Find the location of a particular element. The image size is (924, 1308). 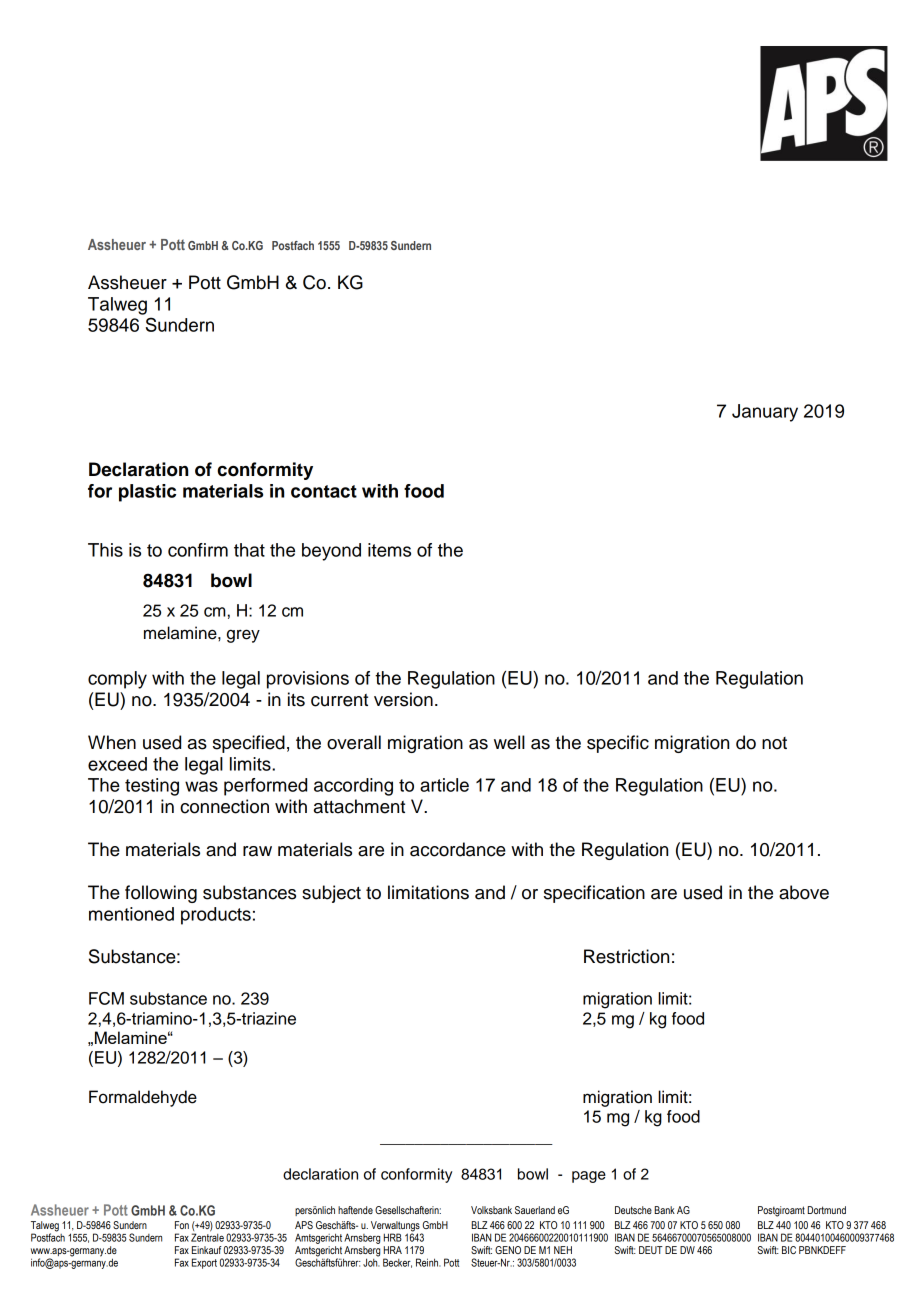

Fon is located at coordinates (182, 1225).
